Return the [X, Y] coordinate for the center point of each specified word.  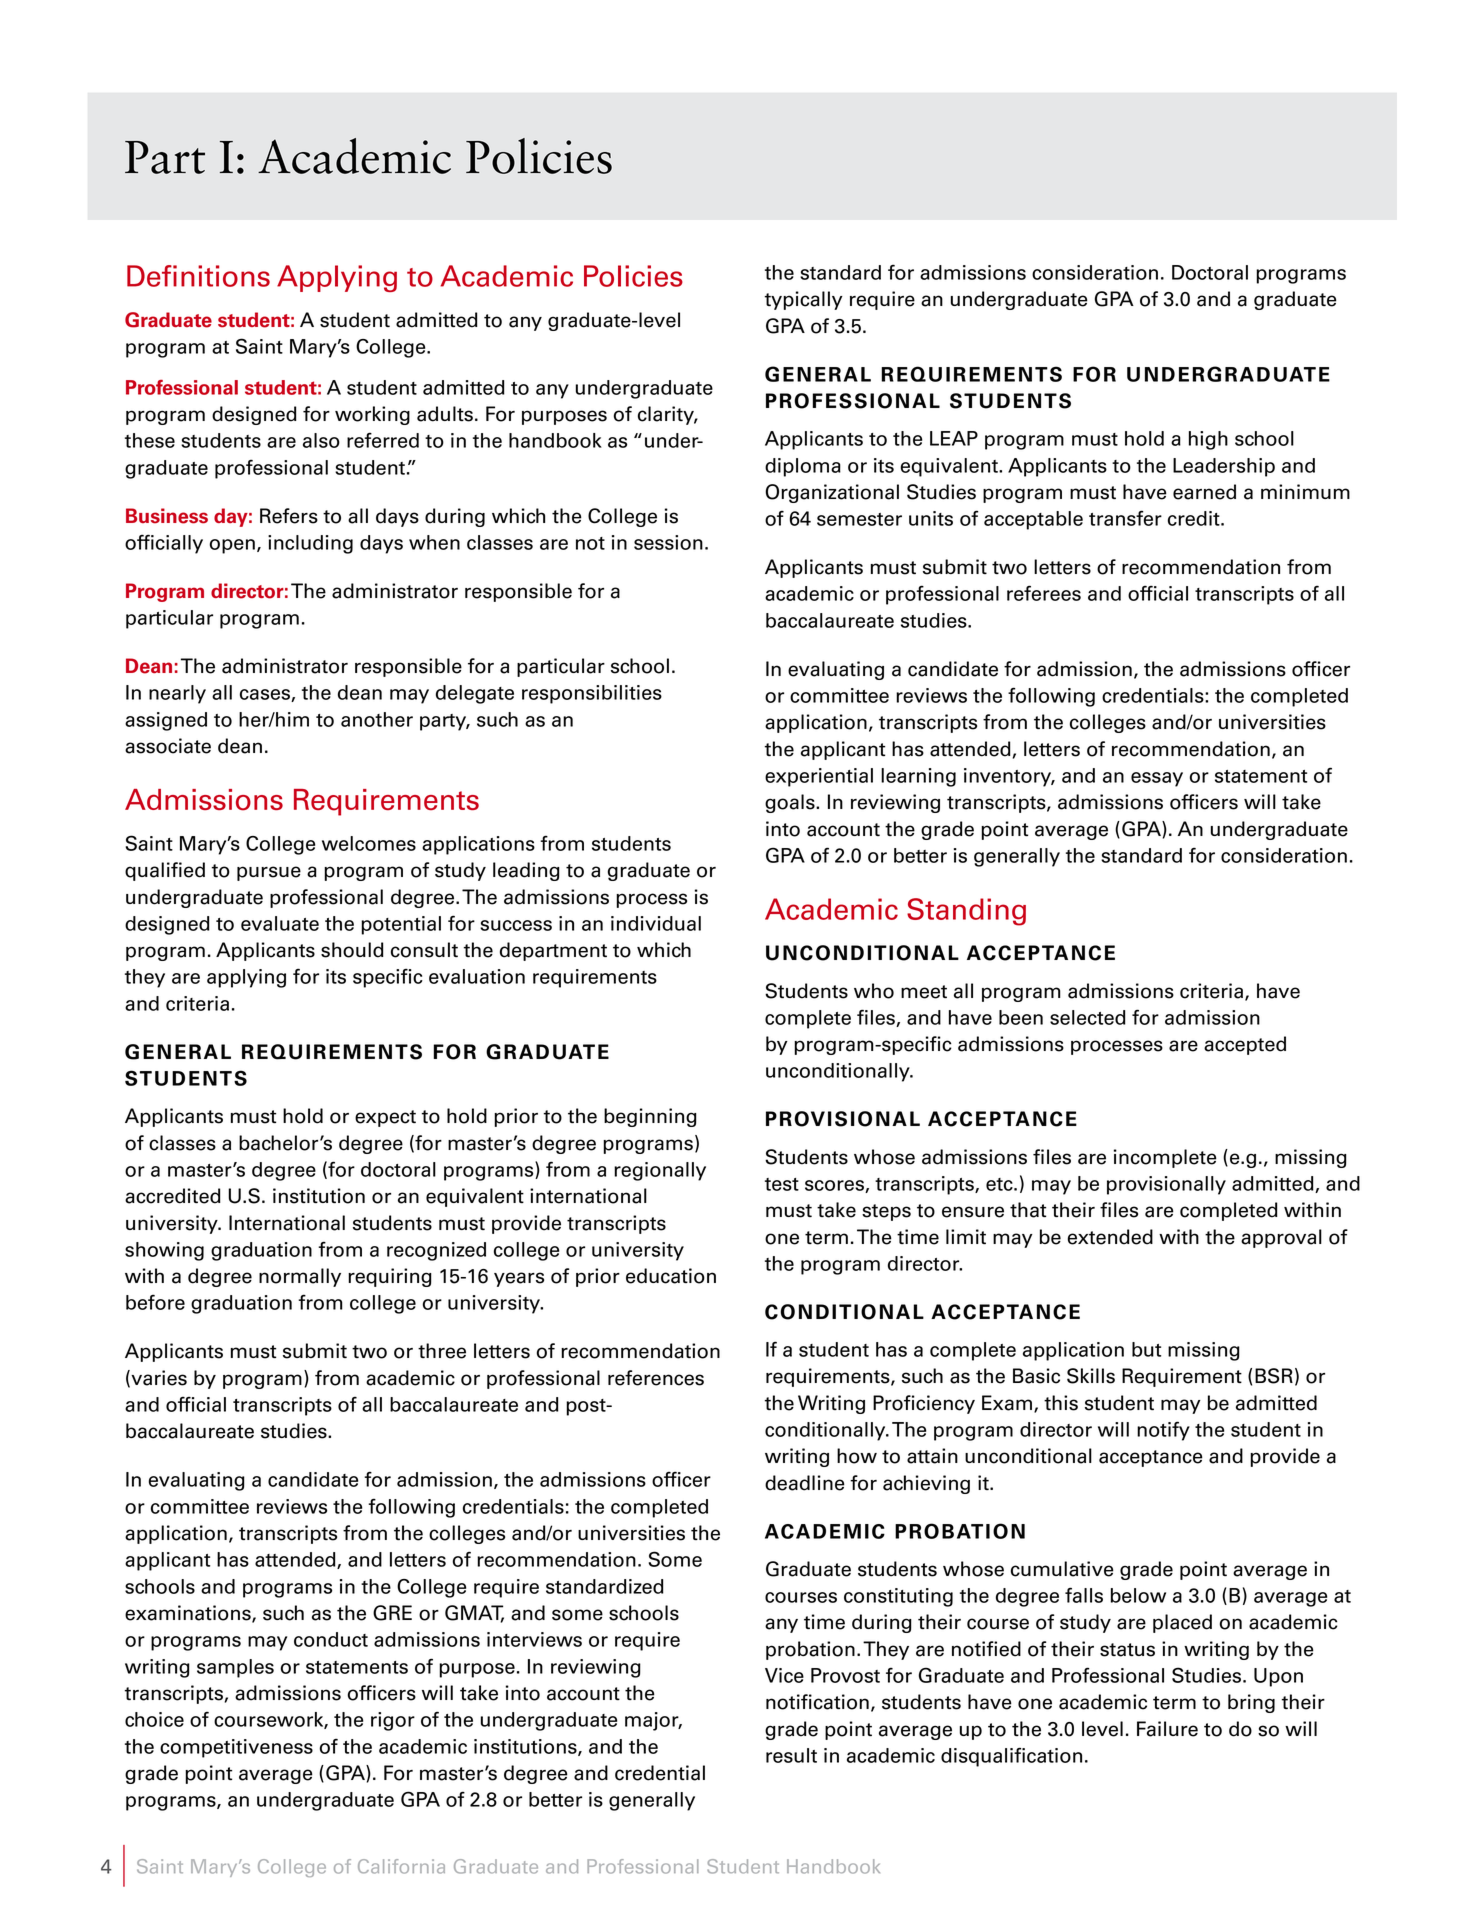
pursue [269, 873]
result [791, 1755]
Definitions [198, 276]
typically [804, 300]
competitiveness [236, 1748]
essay [1157, 779]
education [671, 1276]
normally [300, 1277]
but [1146, 1349]
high [1208, 440]
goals [791, 803]
